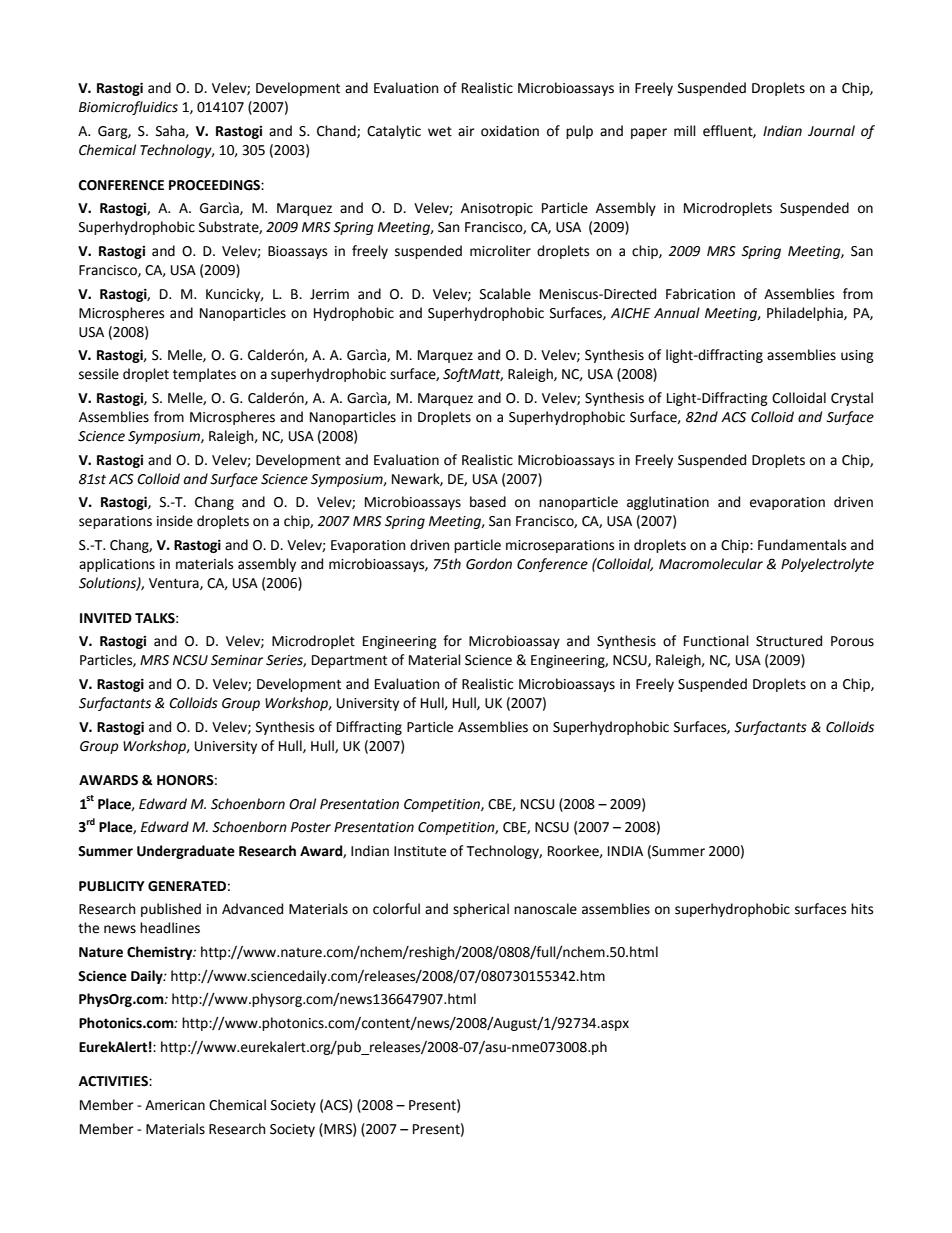 Image resolution: width=952 pixels, height=1233 pixels. I want to click on Journal, so click(831, 131).
